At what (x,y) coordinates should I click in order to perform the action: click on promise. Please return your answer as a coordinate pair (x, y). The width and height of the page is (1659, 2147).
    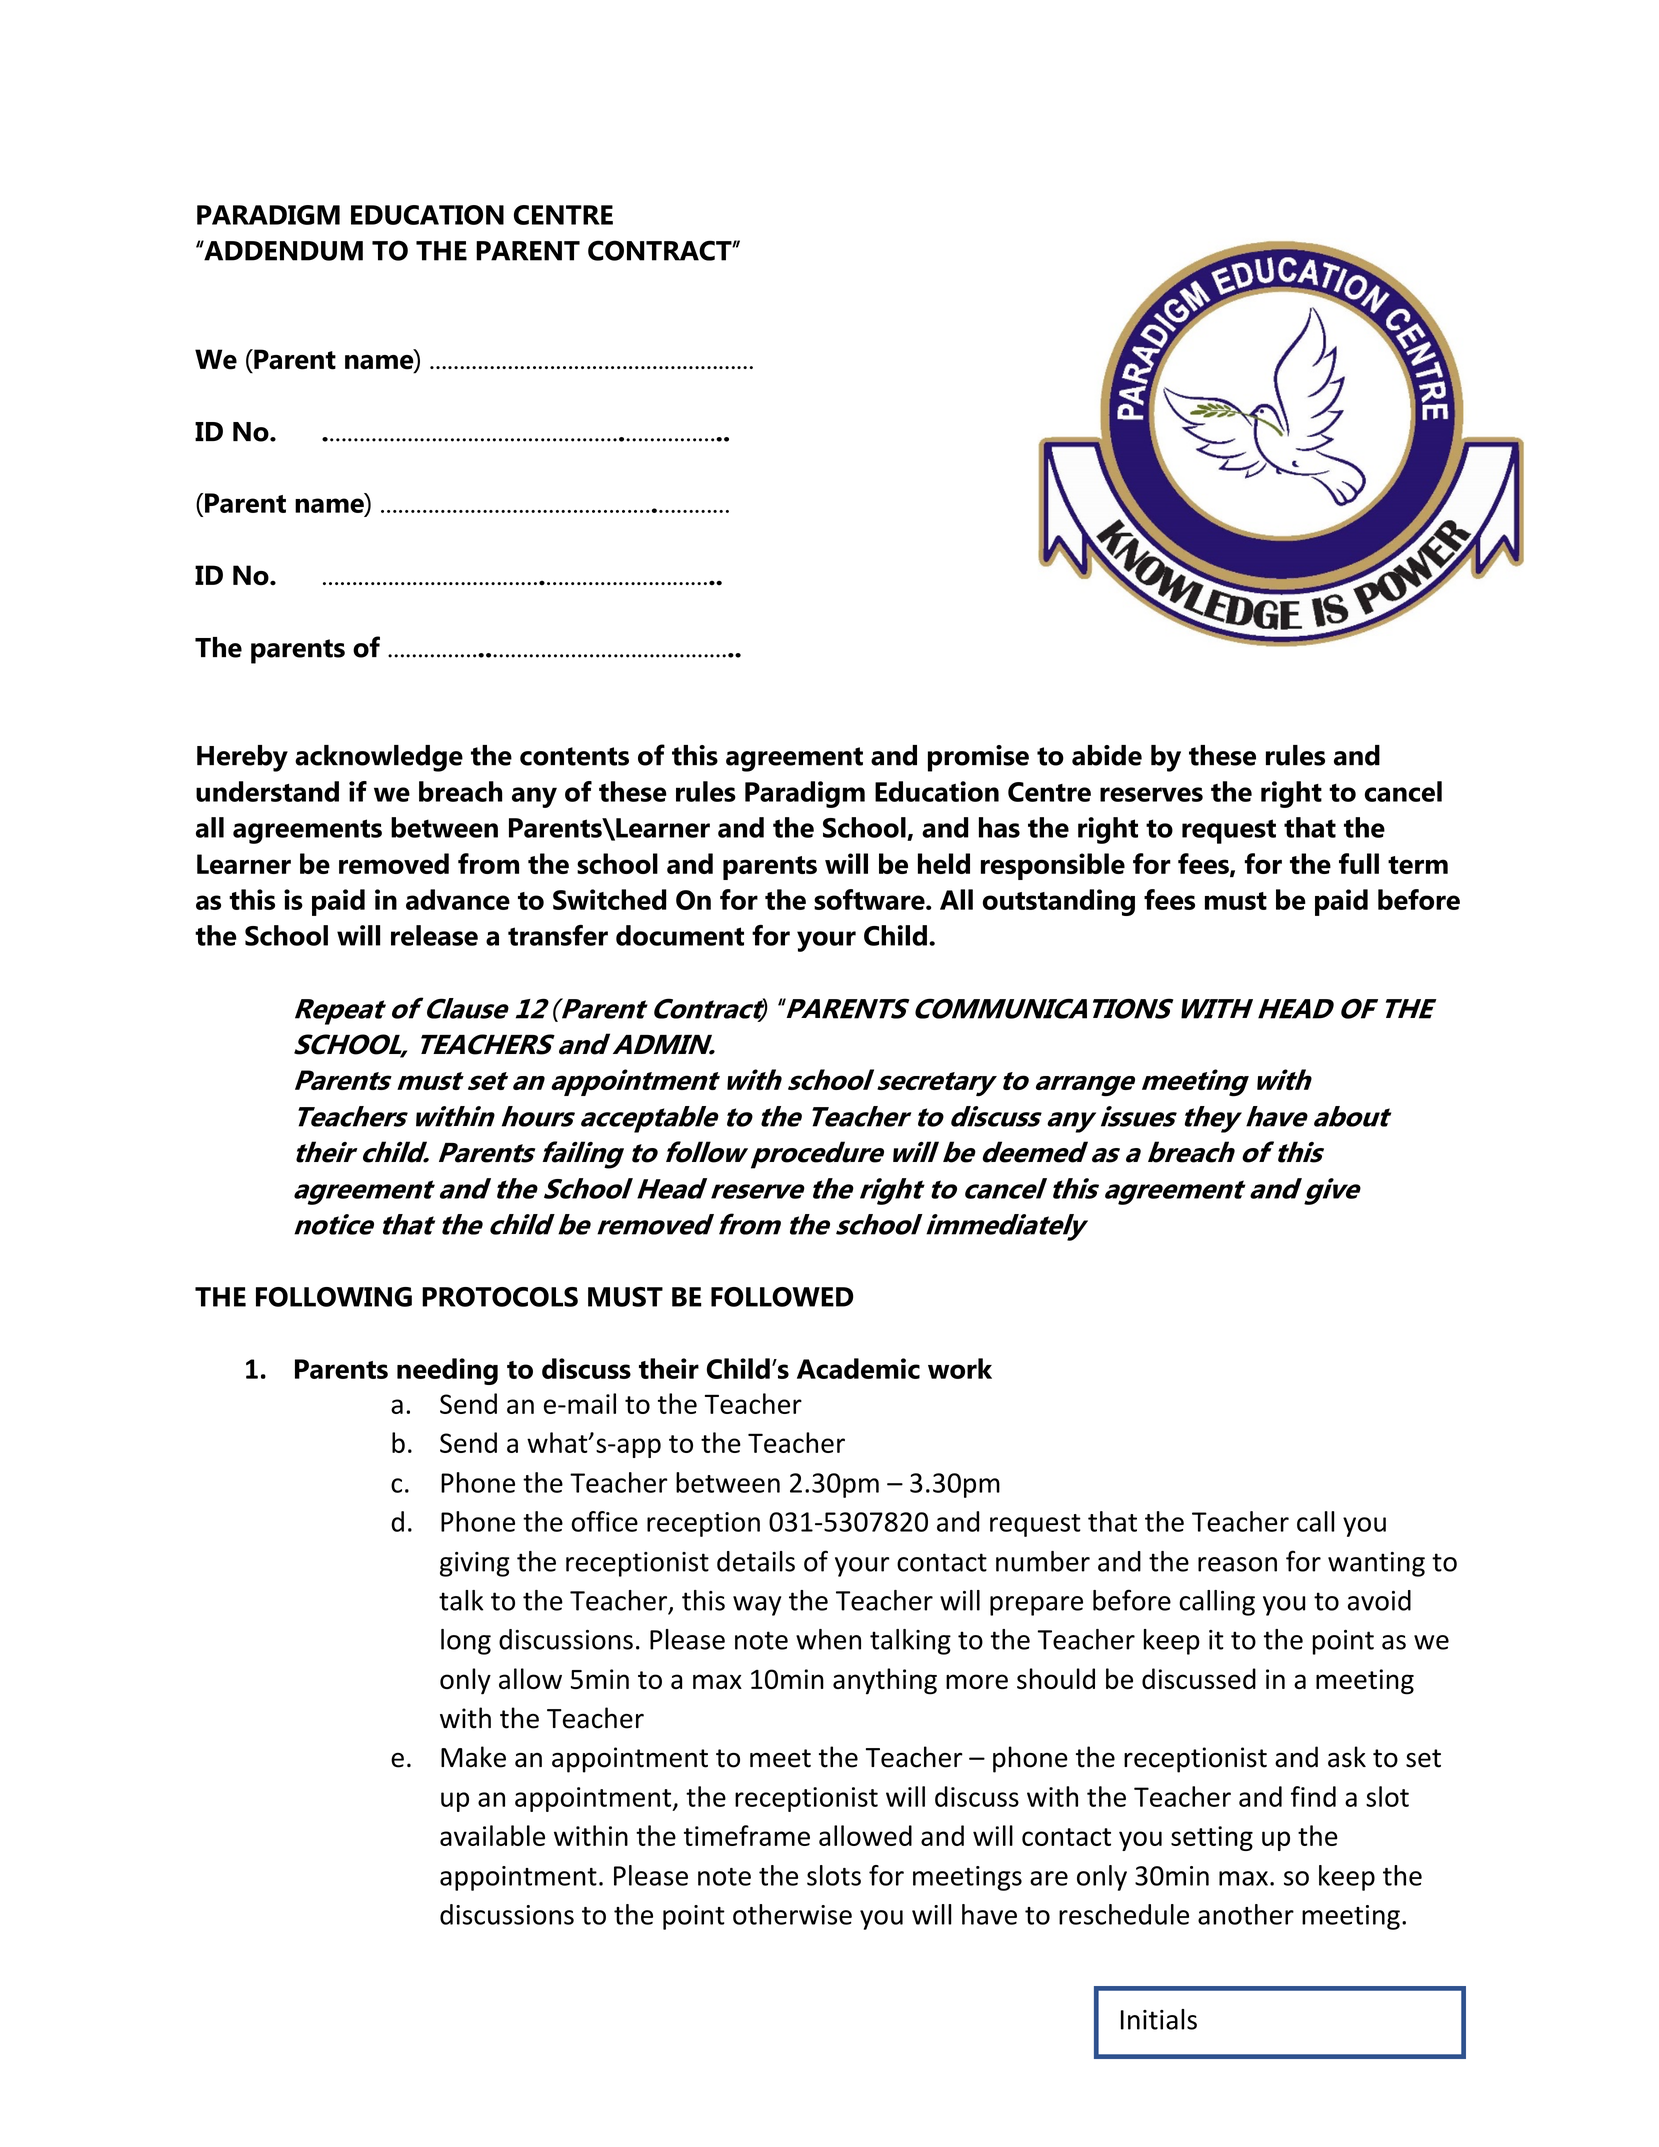
    Looking at the image, I should click on (978, 758).
